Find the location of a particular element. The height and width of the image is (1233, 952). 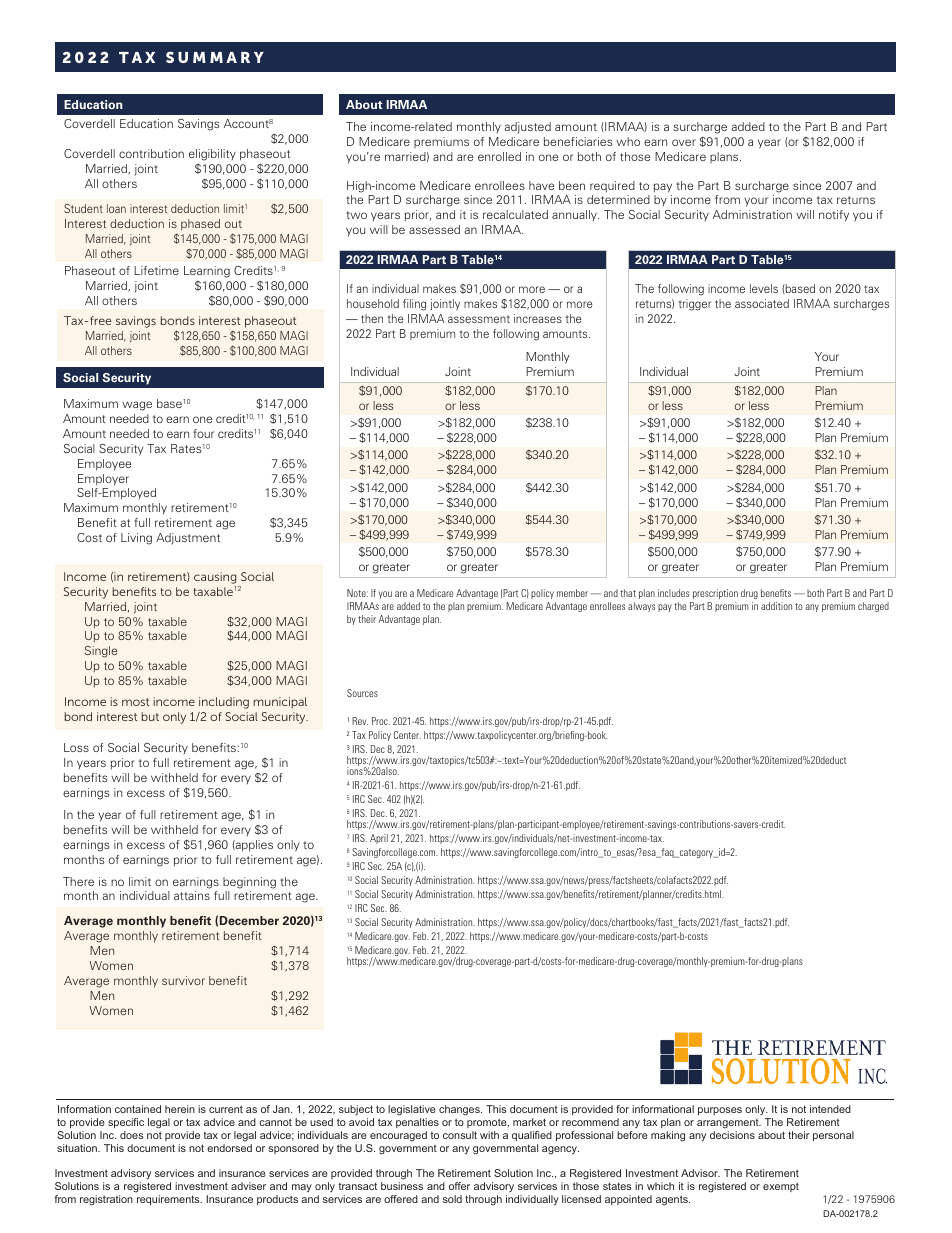

requirements is located at coordinates (169, 1200).
